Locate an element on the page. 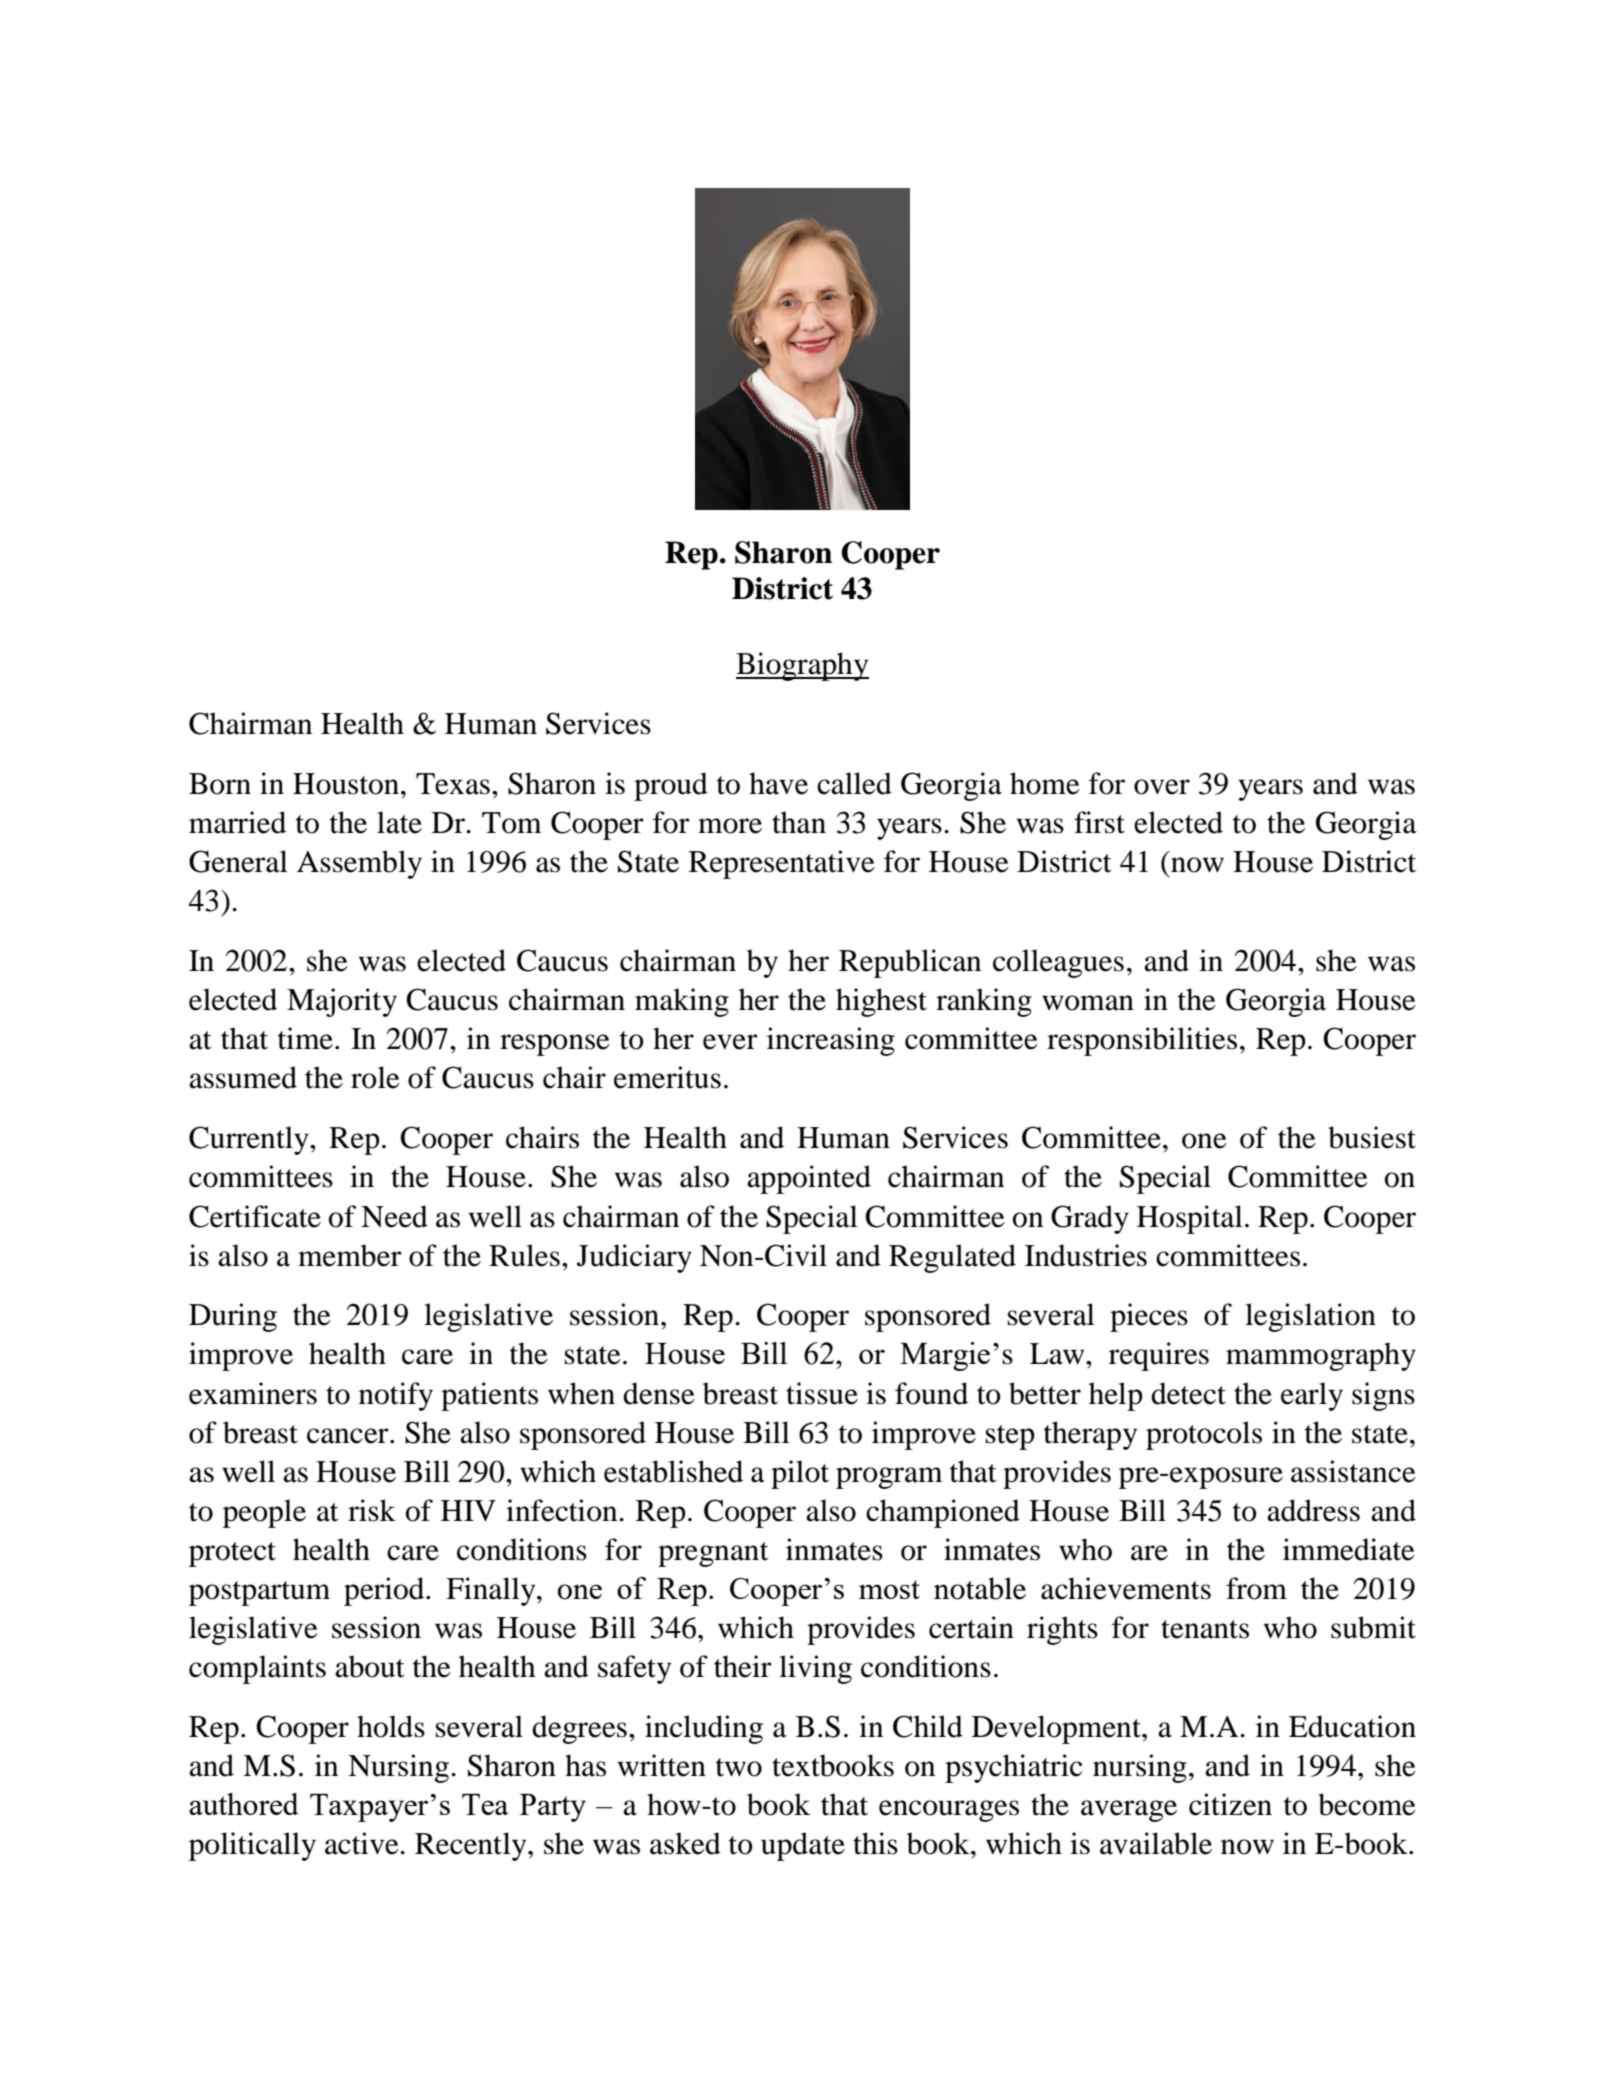 This document has height=2077, width=1605. update is located at coordinates (803, 1846).
